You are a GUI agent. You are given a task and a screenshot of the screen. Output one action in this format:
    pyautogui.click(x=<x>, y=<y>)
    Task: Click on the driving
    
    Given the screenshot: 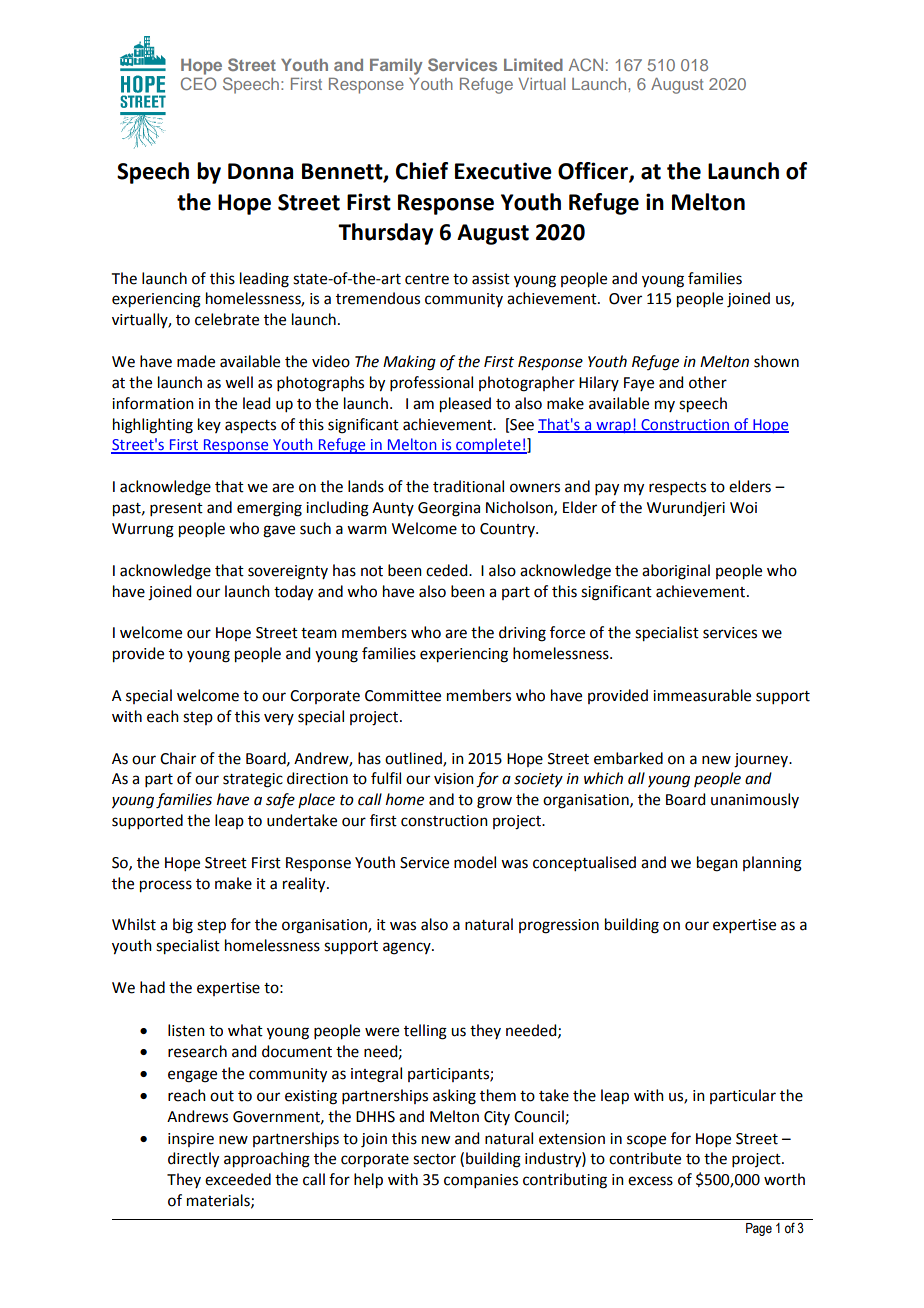 What is the action you would take?
    pyautogui.click(x=522, y=634)
